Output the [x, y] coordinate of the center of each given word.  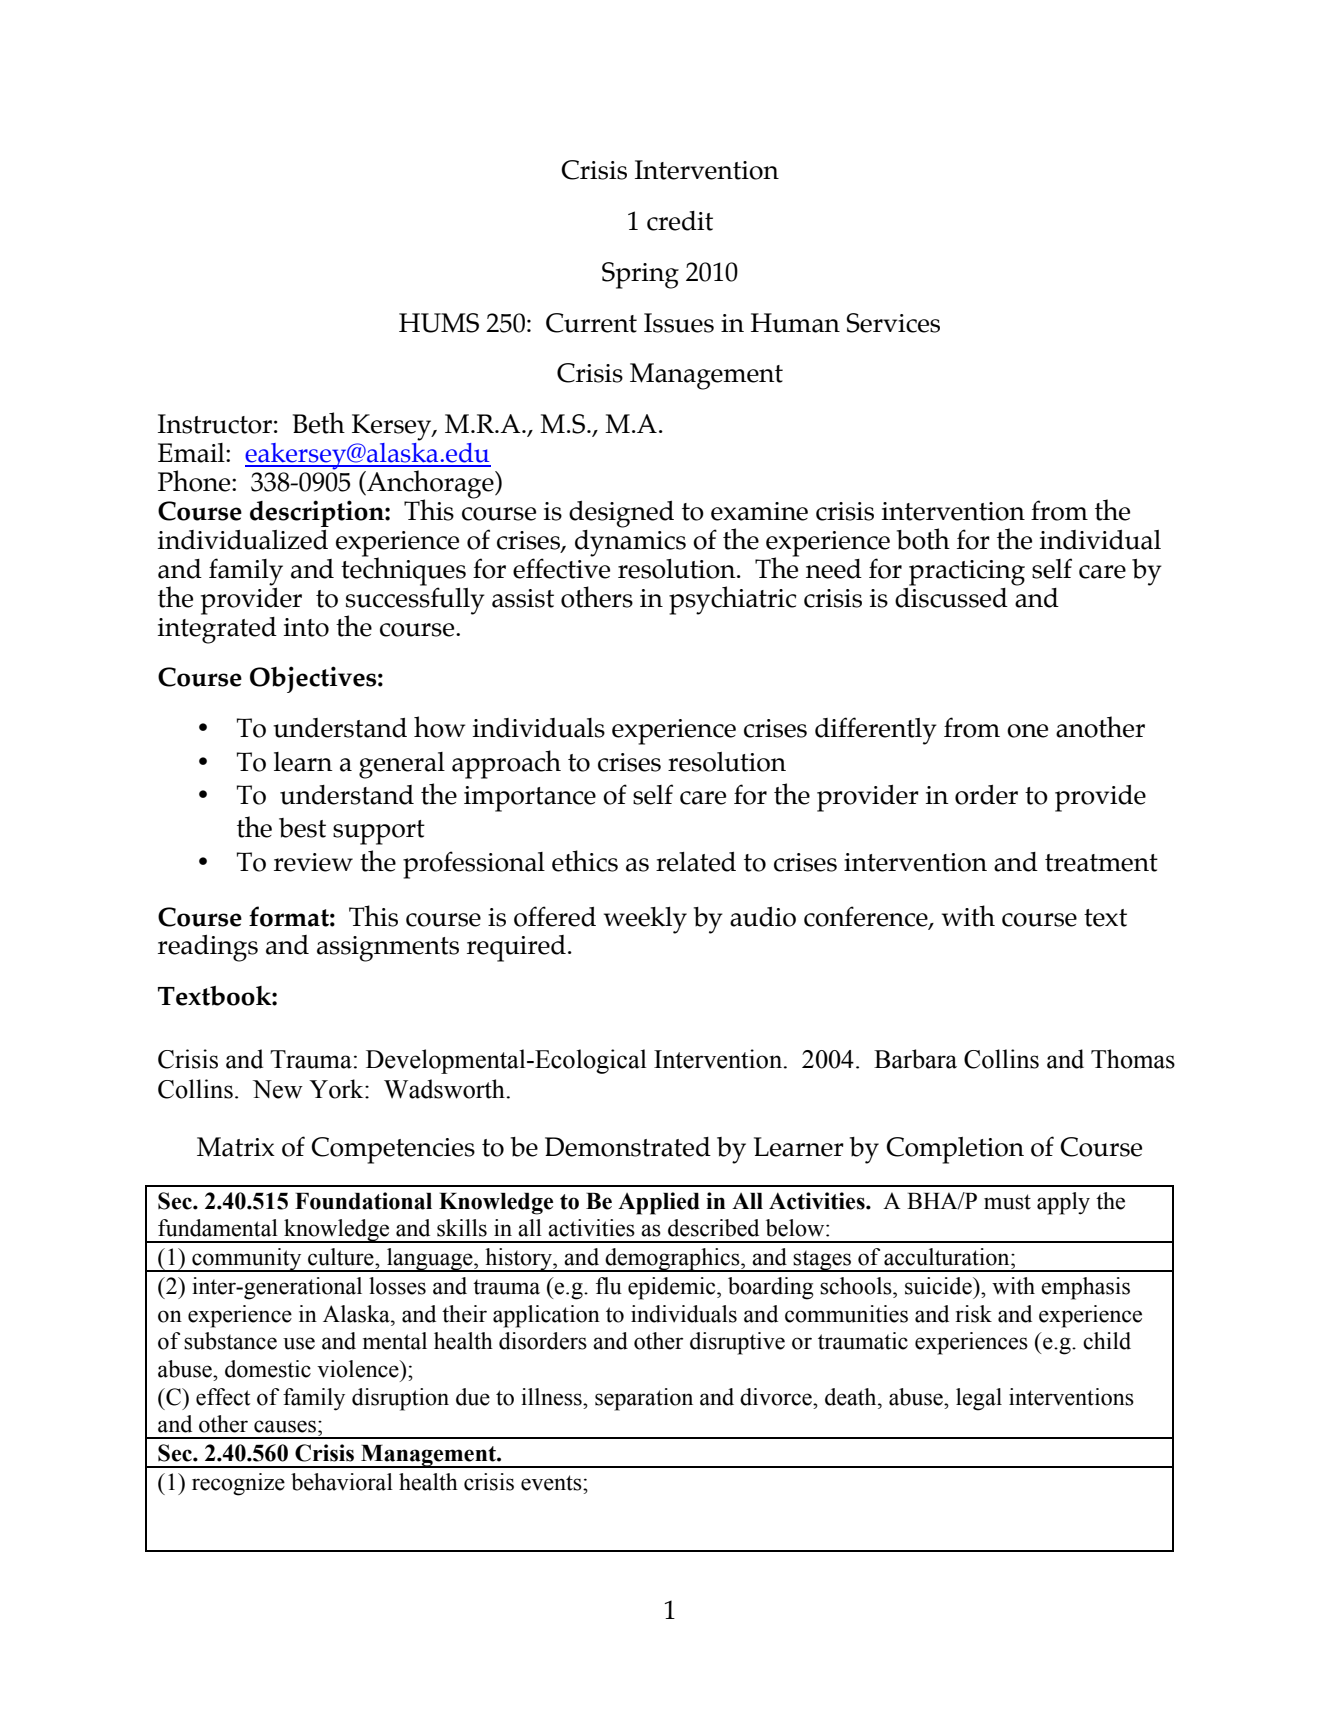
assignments [388, 949]
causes [285, 1426]
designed [621, 514]
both [923, 539]
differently [876, 731]
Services [893, 323]
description [318, 513]
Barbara [915, 1059]
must [1007, 1202]
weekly [645, 920]
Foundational [363, 1201]
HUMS [439, 323]
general [402, 765]
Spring [640, 275]
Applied [659, 1203]
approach [506, 764]
